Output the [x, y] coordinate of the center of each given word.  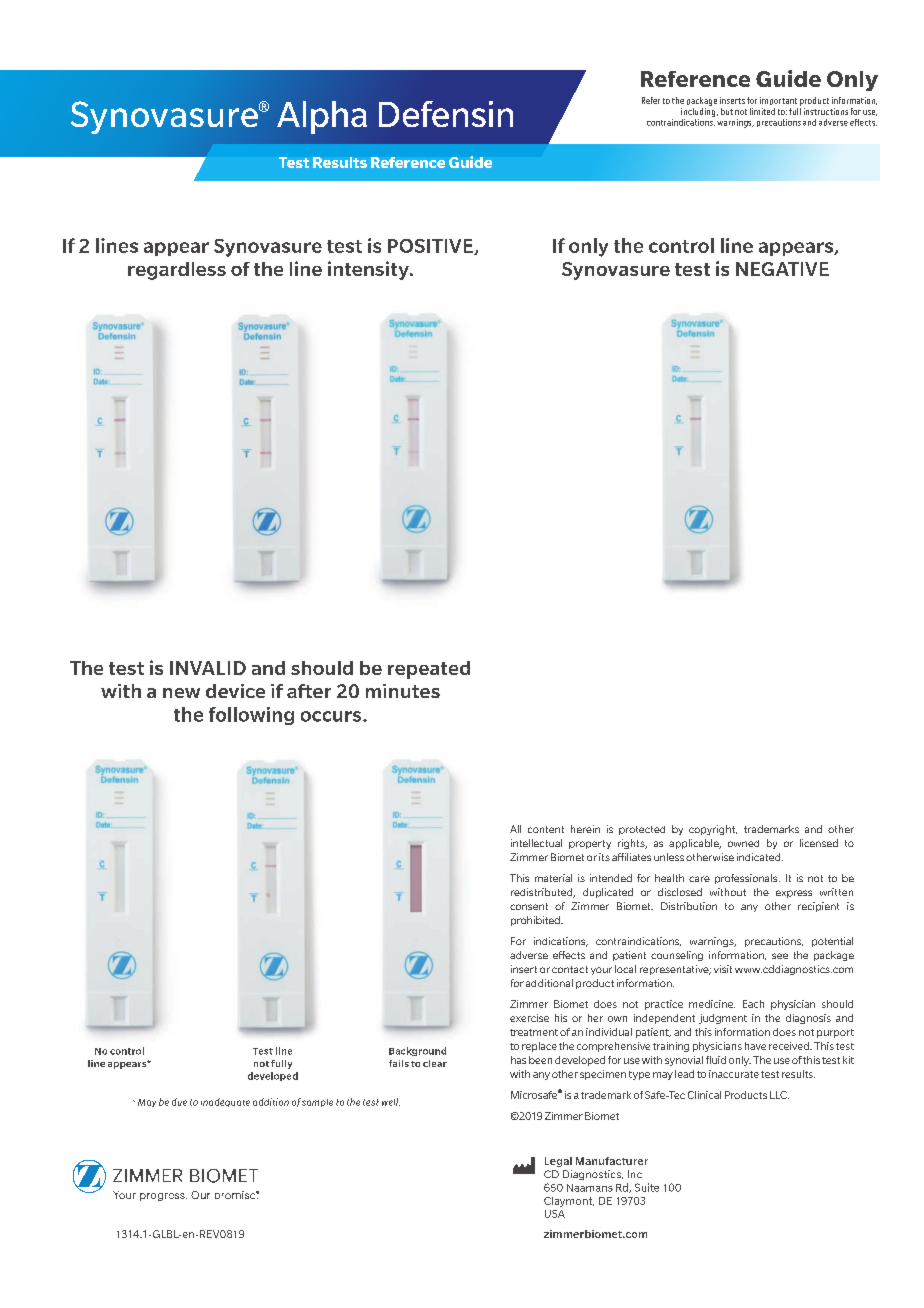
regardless [177, 271]
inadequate [225, 1102]
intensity [369, 270]
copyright [713, 830]
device [235, 691]
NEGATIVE [782, 269]
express [794, 894]
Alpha [322, 117]
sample [317, 1103]
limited [762, 111]
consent [529, 906]
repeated [429, 670]
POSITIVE [431, 247]
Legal [558, 1162]
